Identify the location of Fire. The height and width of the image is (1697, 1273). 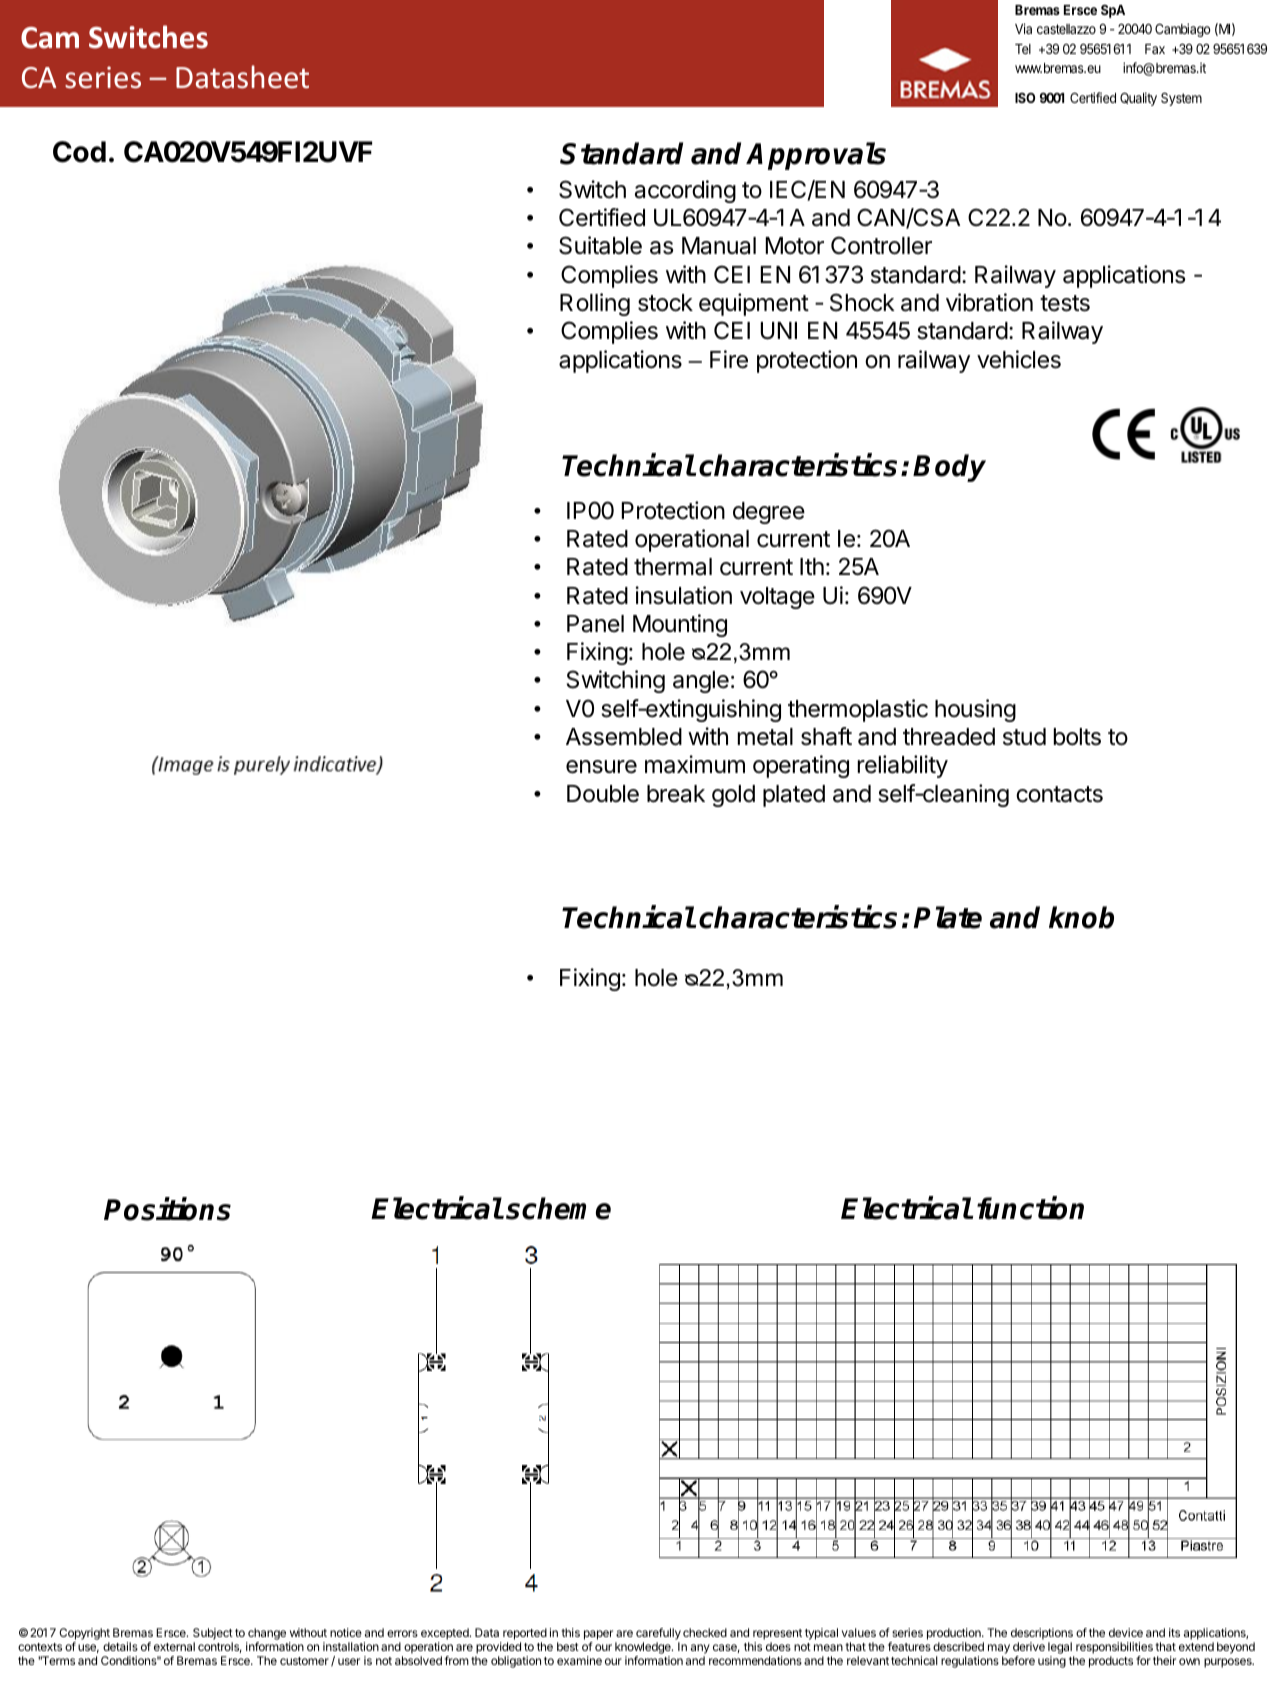
(729, 359).
